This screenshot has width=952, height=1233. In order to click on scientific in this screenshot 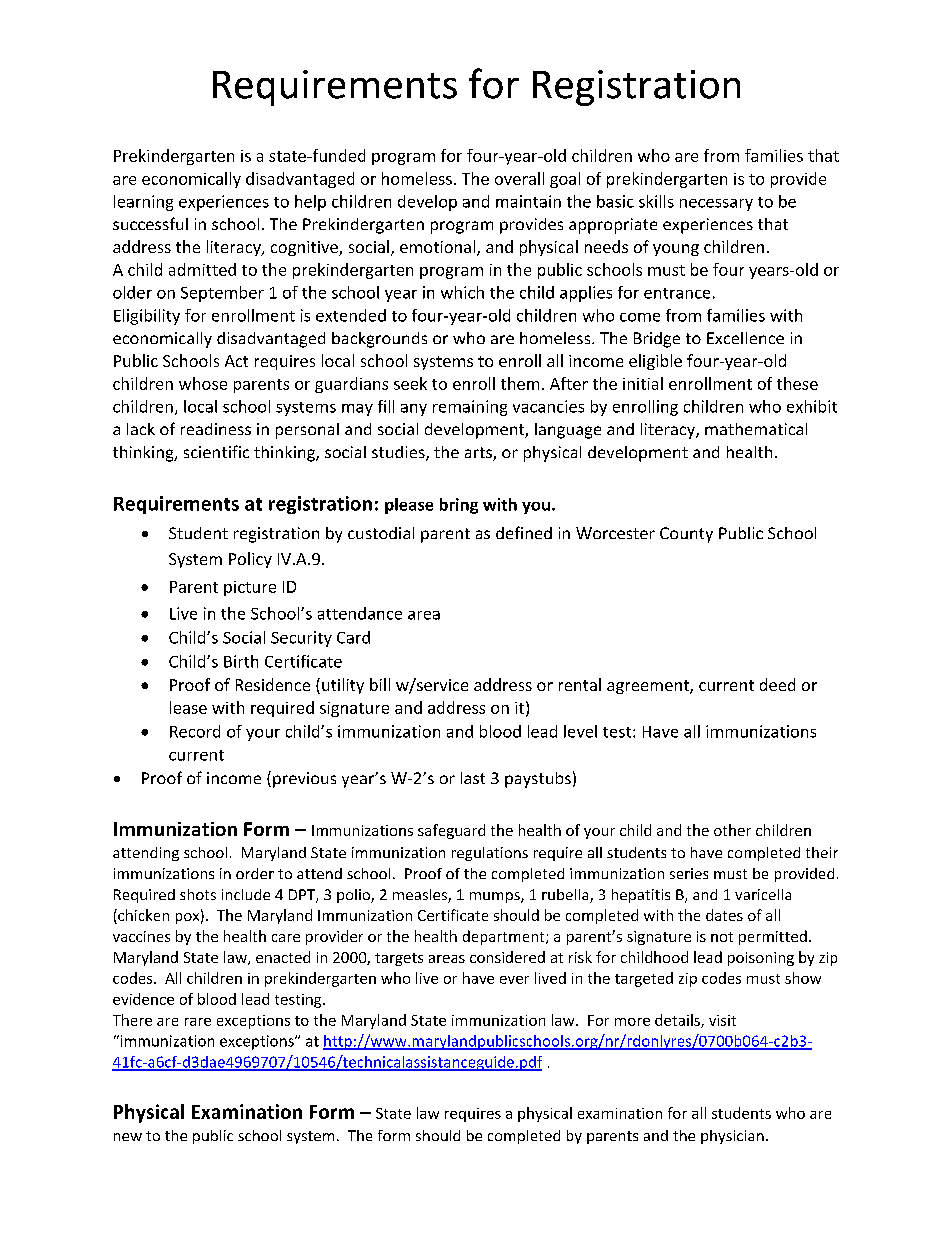, I will do `click(216, 451)`.
